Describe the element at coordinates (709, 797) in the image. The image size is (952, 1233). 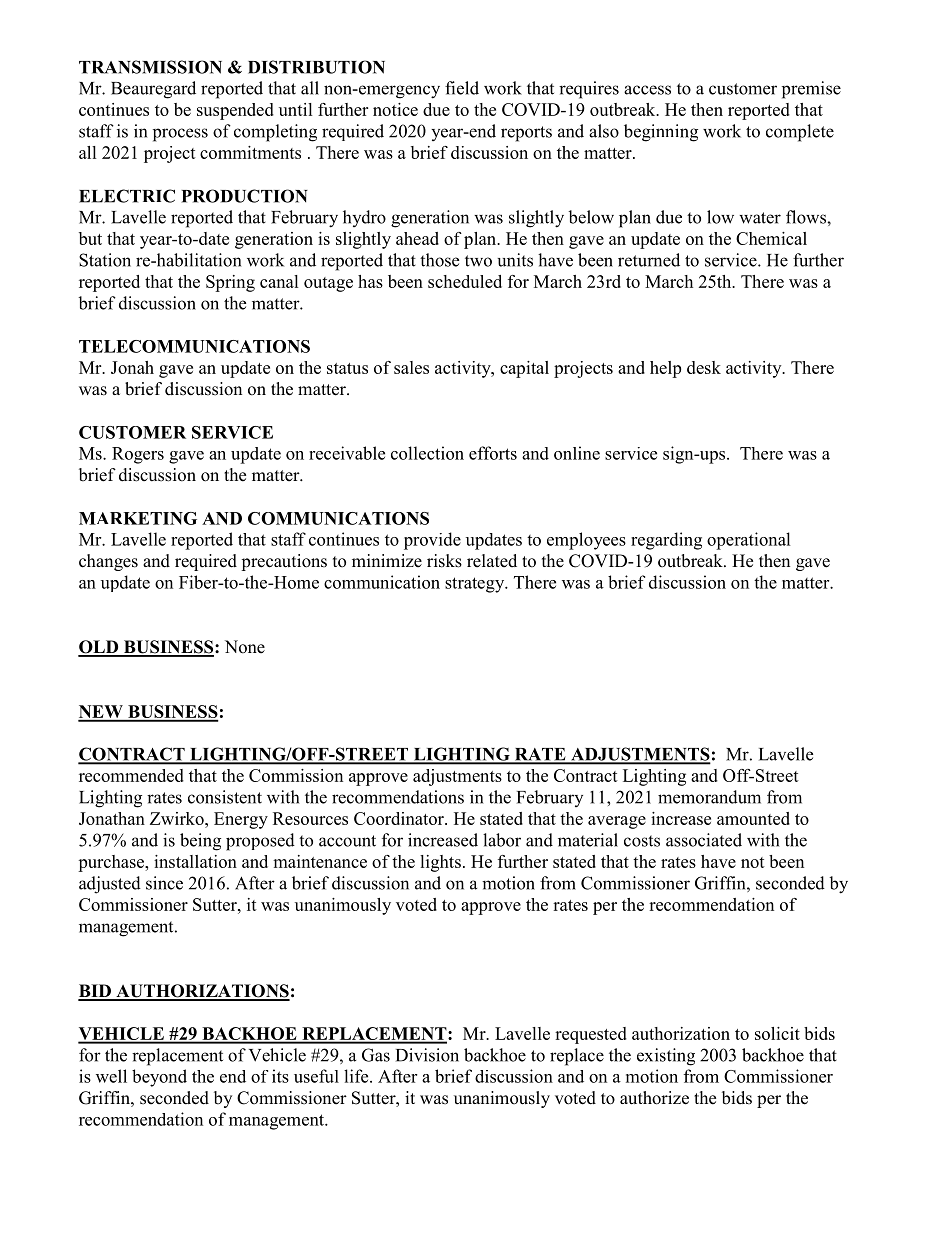
I see `memorandum` at that location.
